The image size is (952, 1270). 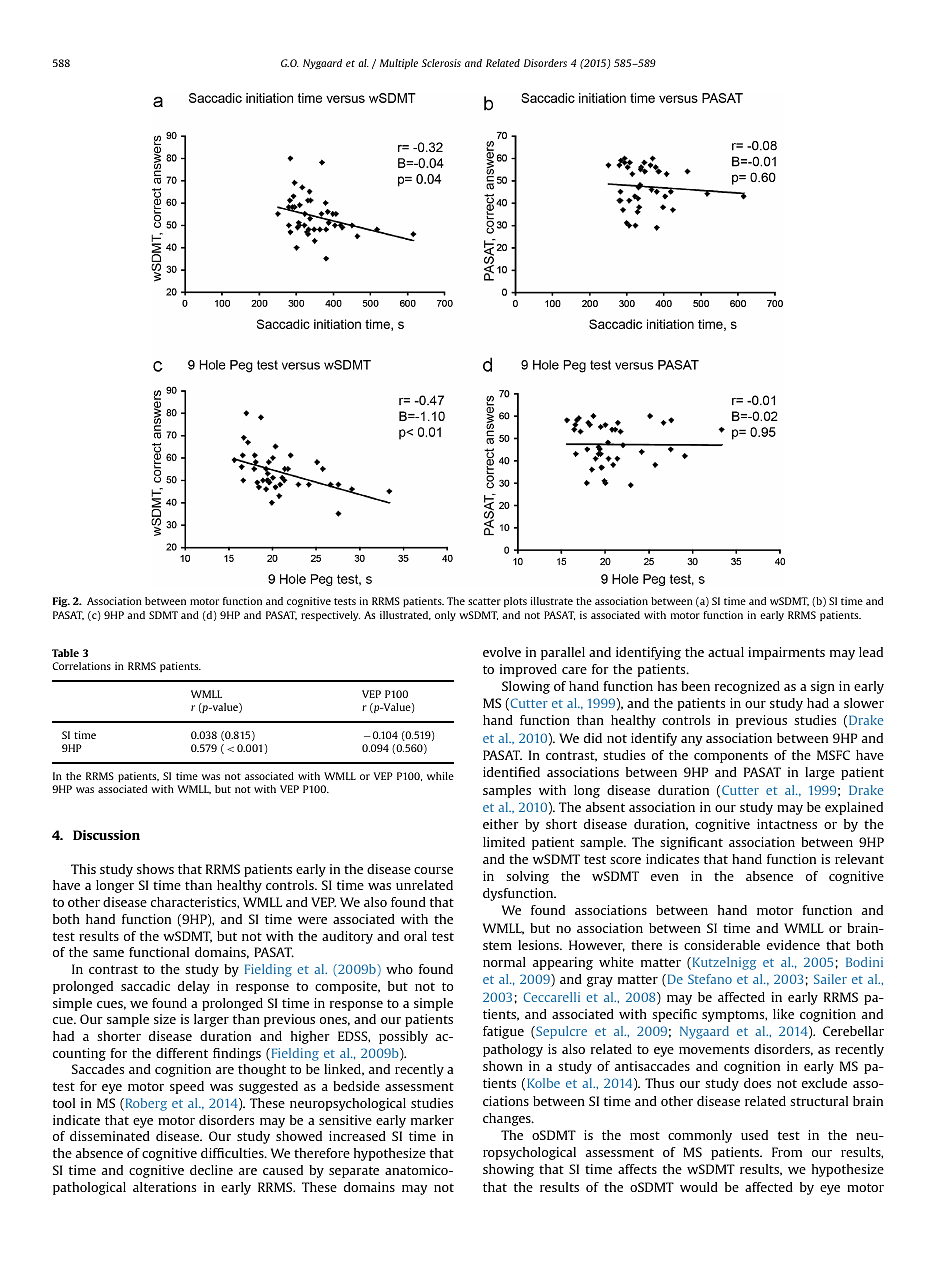 What do you see at coordinates (399, 64) in the document?
I see `Multiple` at bounding box center [399, 64].
